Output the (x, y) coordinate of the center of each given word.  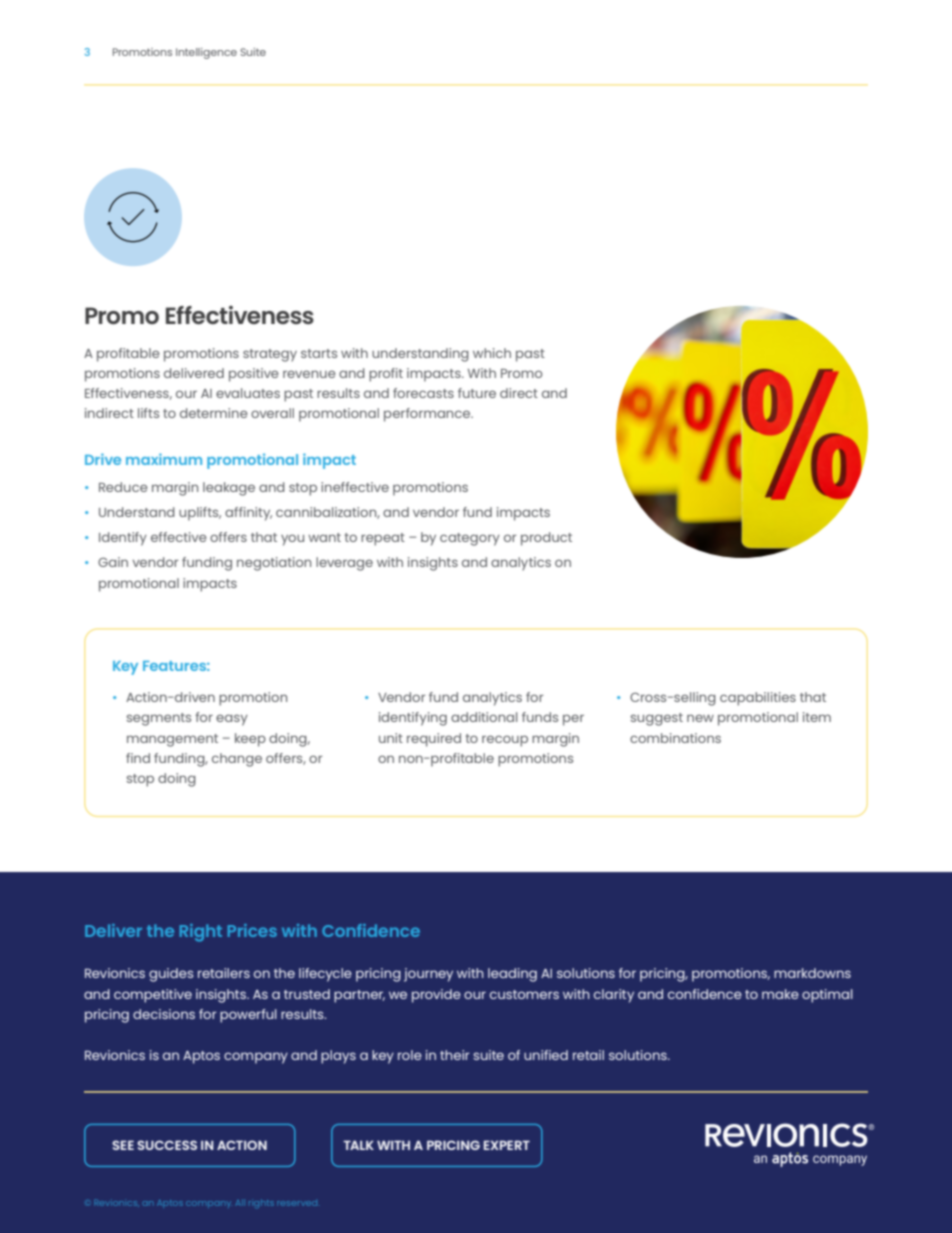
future (477, 393)
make (780, 994)
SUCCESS (167, 1145)
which (492, 353)
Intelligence (206, 53)
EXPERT (507, 1145)
